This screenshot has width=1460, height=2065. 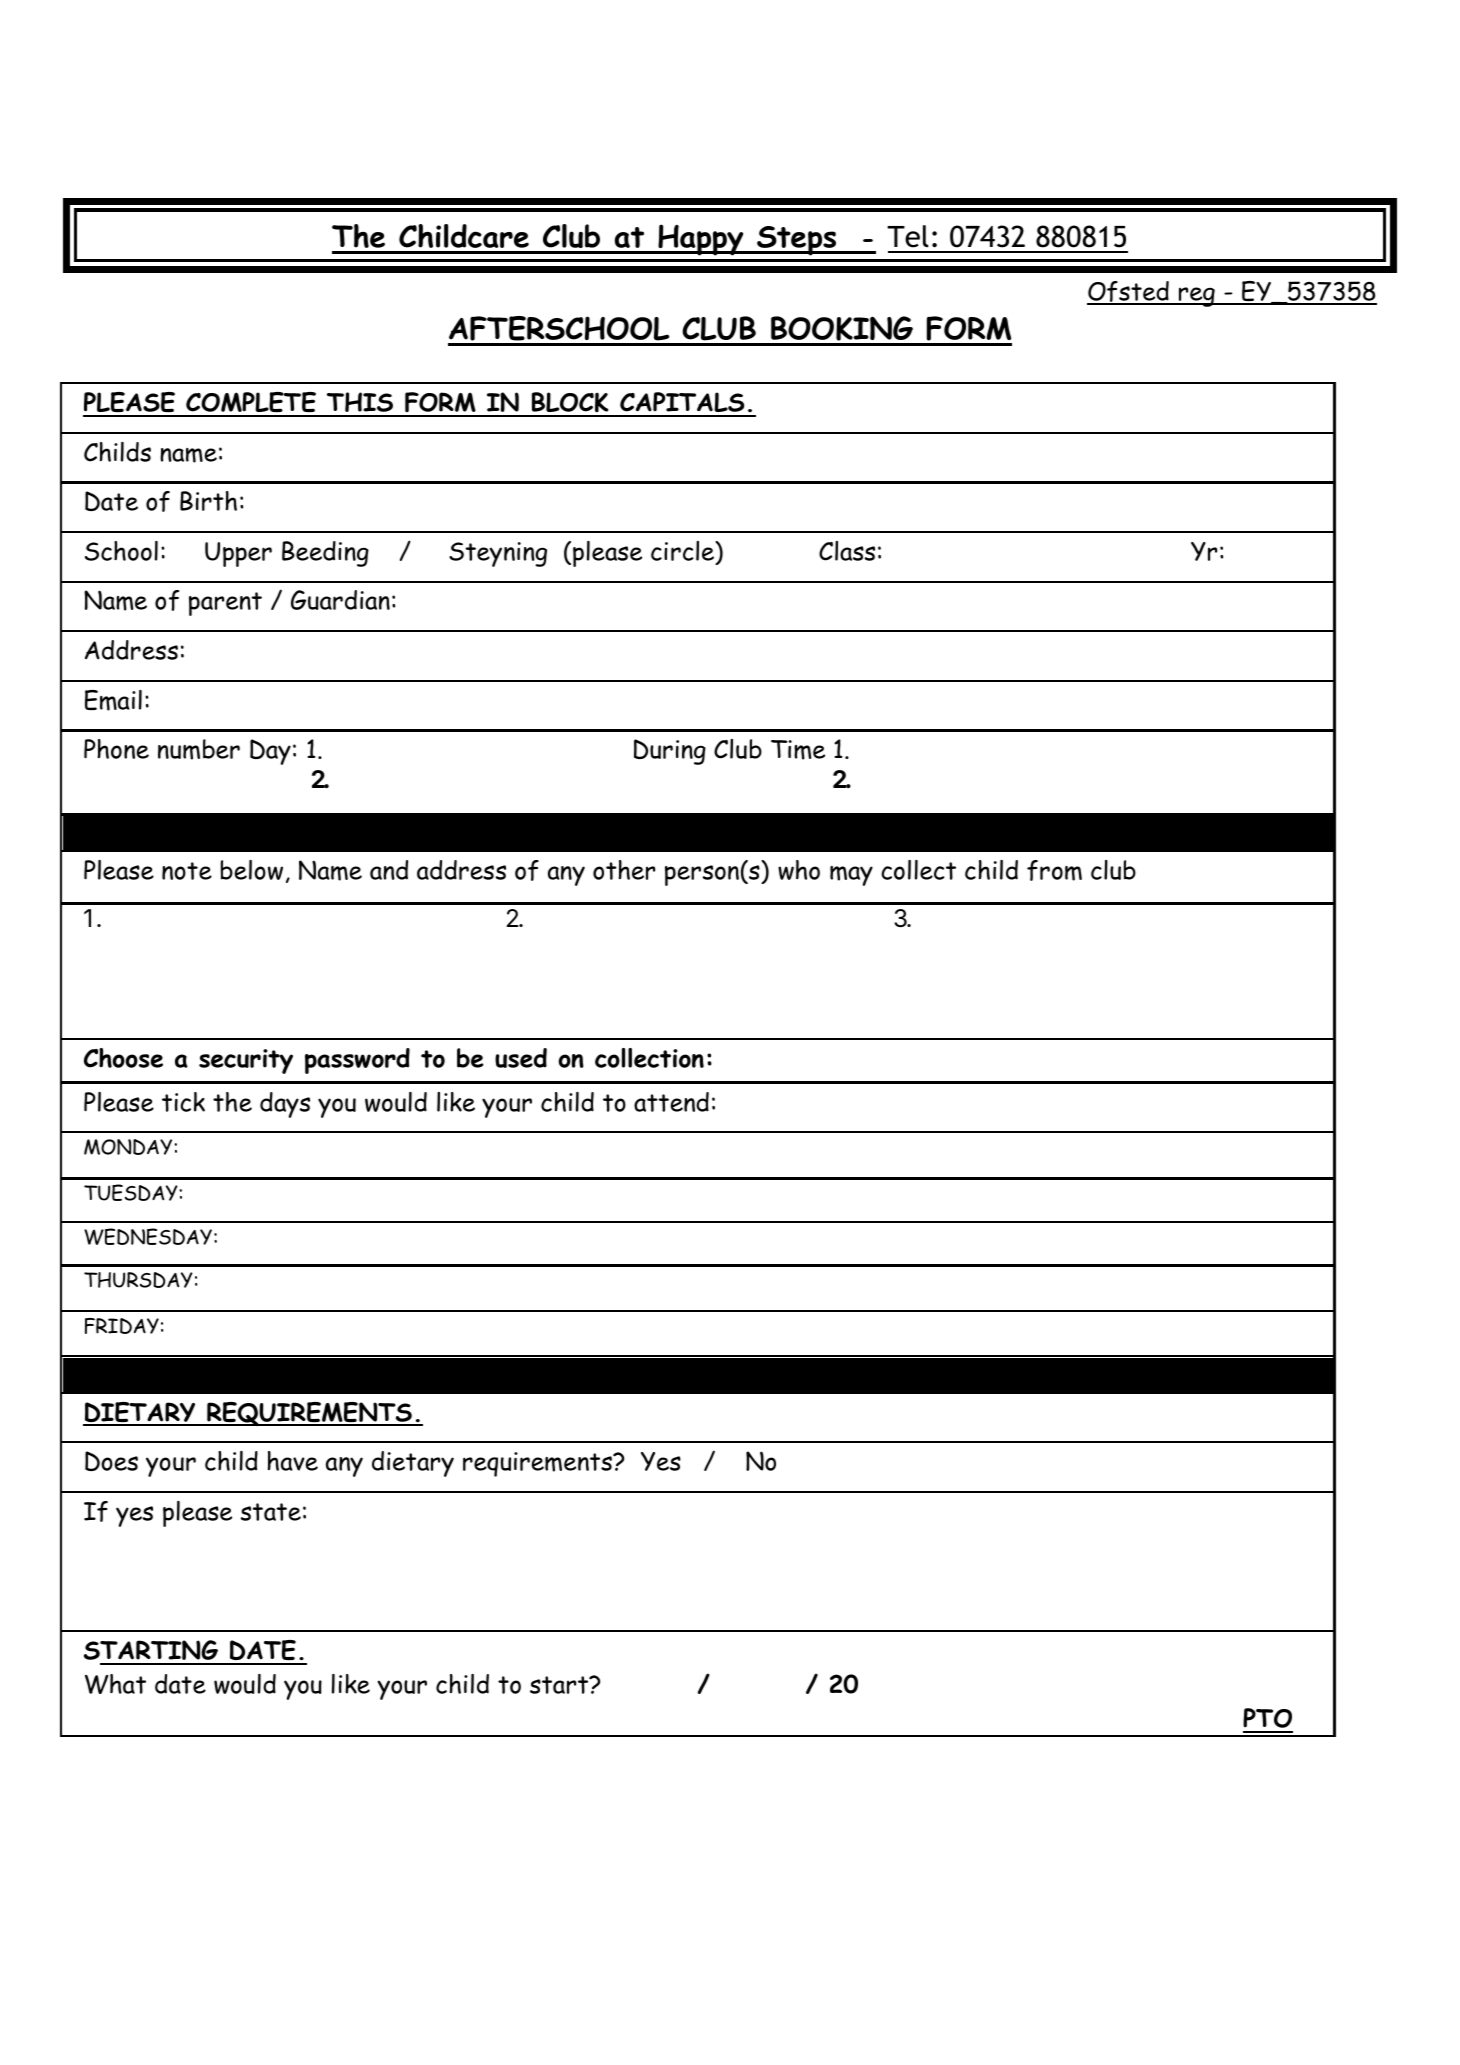 What do you see at coordinates (1129, 292) in the screenshot?
I see `Ofsted` at bounding box center [1129, 292].
